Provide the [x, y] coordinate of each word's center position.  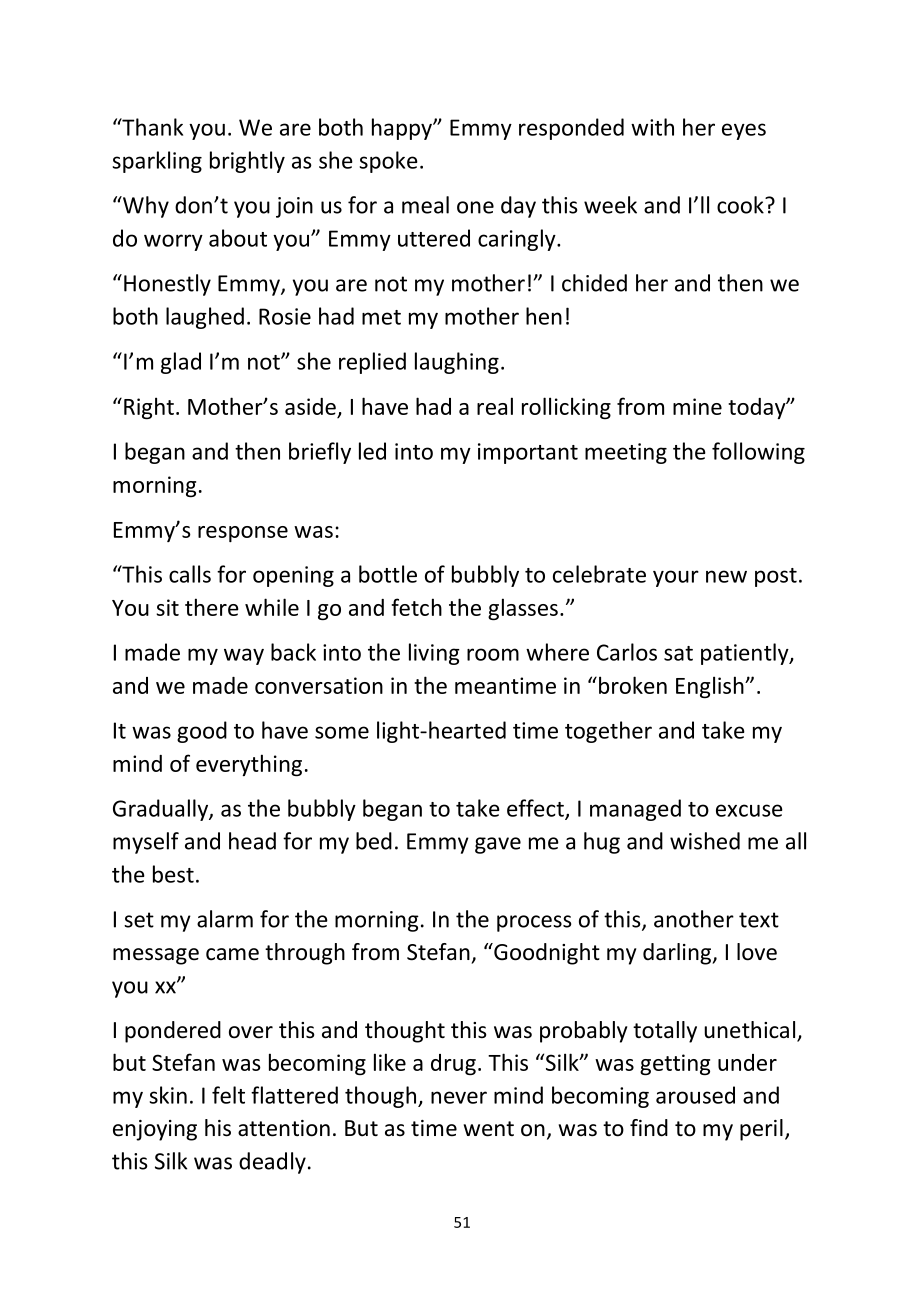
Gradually [161, 810]
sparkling [157, 162]
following [758, 453]
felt [228, 1095]
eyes [744, 131]
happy [403, 129]
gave [498, 845]
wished [705, 841]
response [243, 534]
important [528, 453]
